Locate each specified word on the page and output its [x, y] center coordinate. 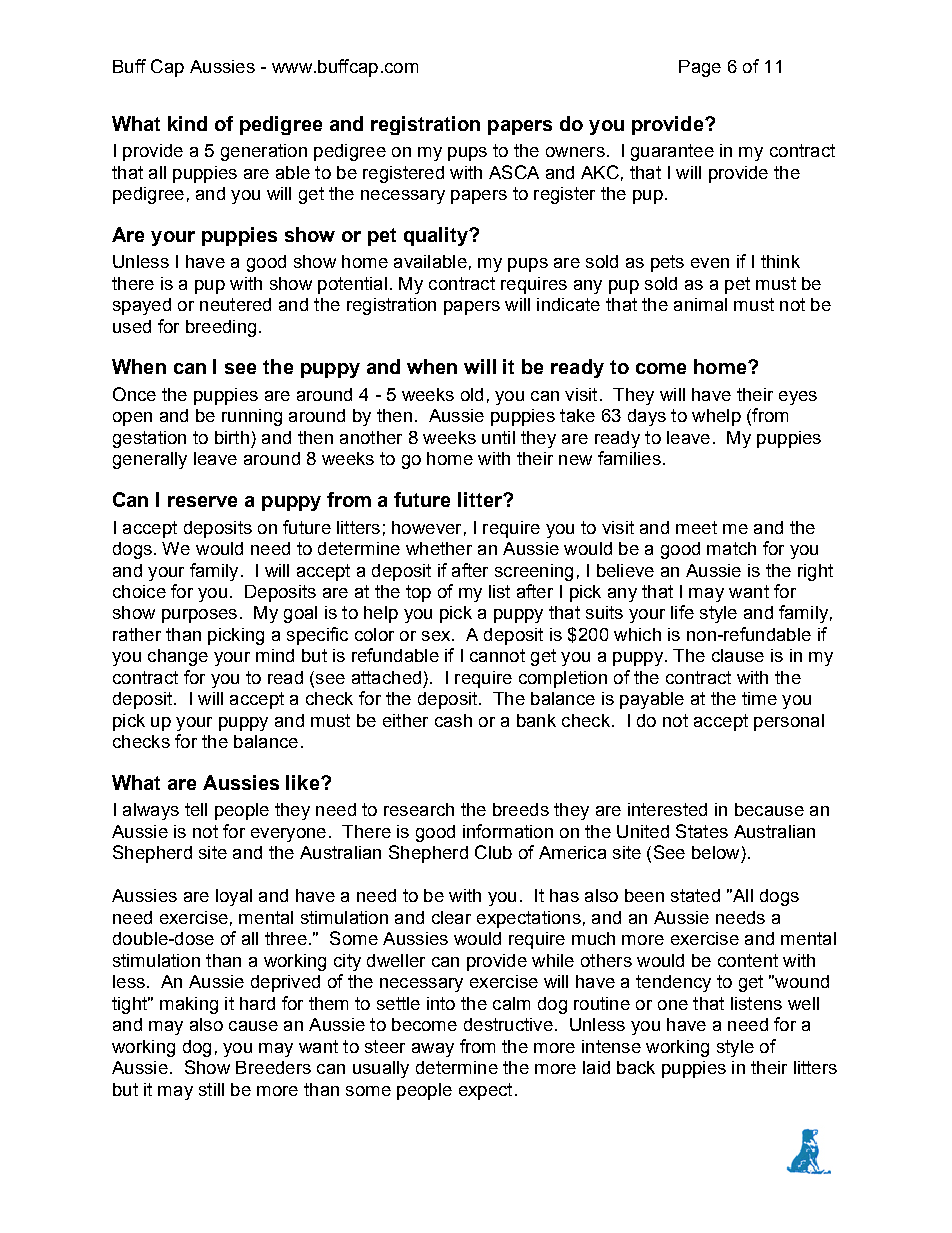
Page [700, 68]
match [731, 548]
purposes [199, 616]
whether [439, 548]
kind [187, 123]
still [211, 1089]
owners [575, 152]
